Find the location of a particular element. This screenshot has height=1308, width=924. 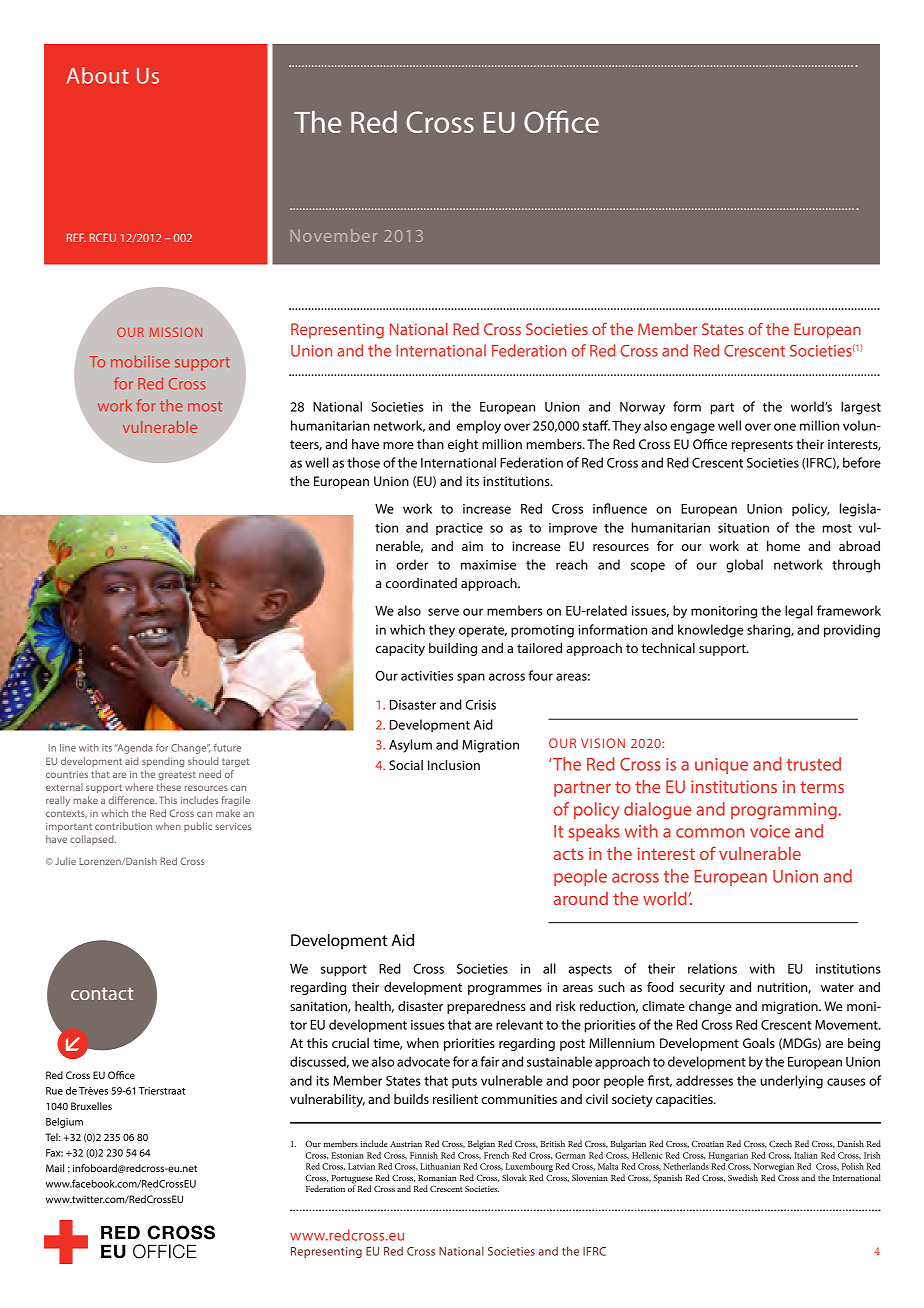

mobilise is located at coordinates (140, 361).
